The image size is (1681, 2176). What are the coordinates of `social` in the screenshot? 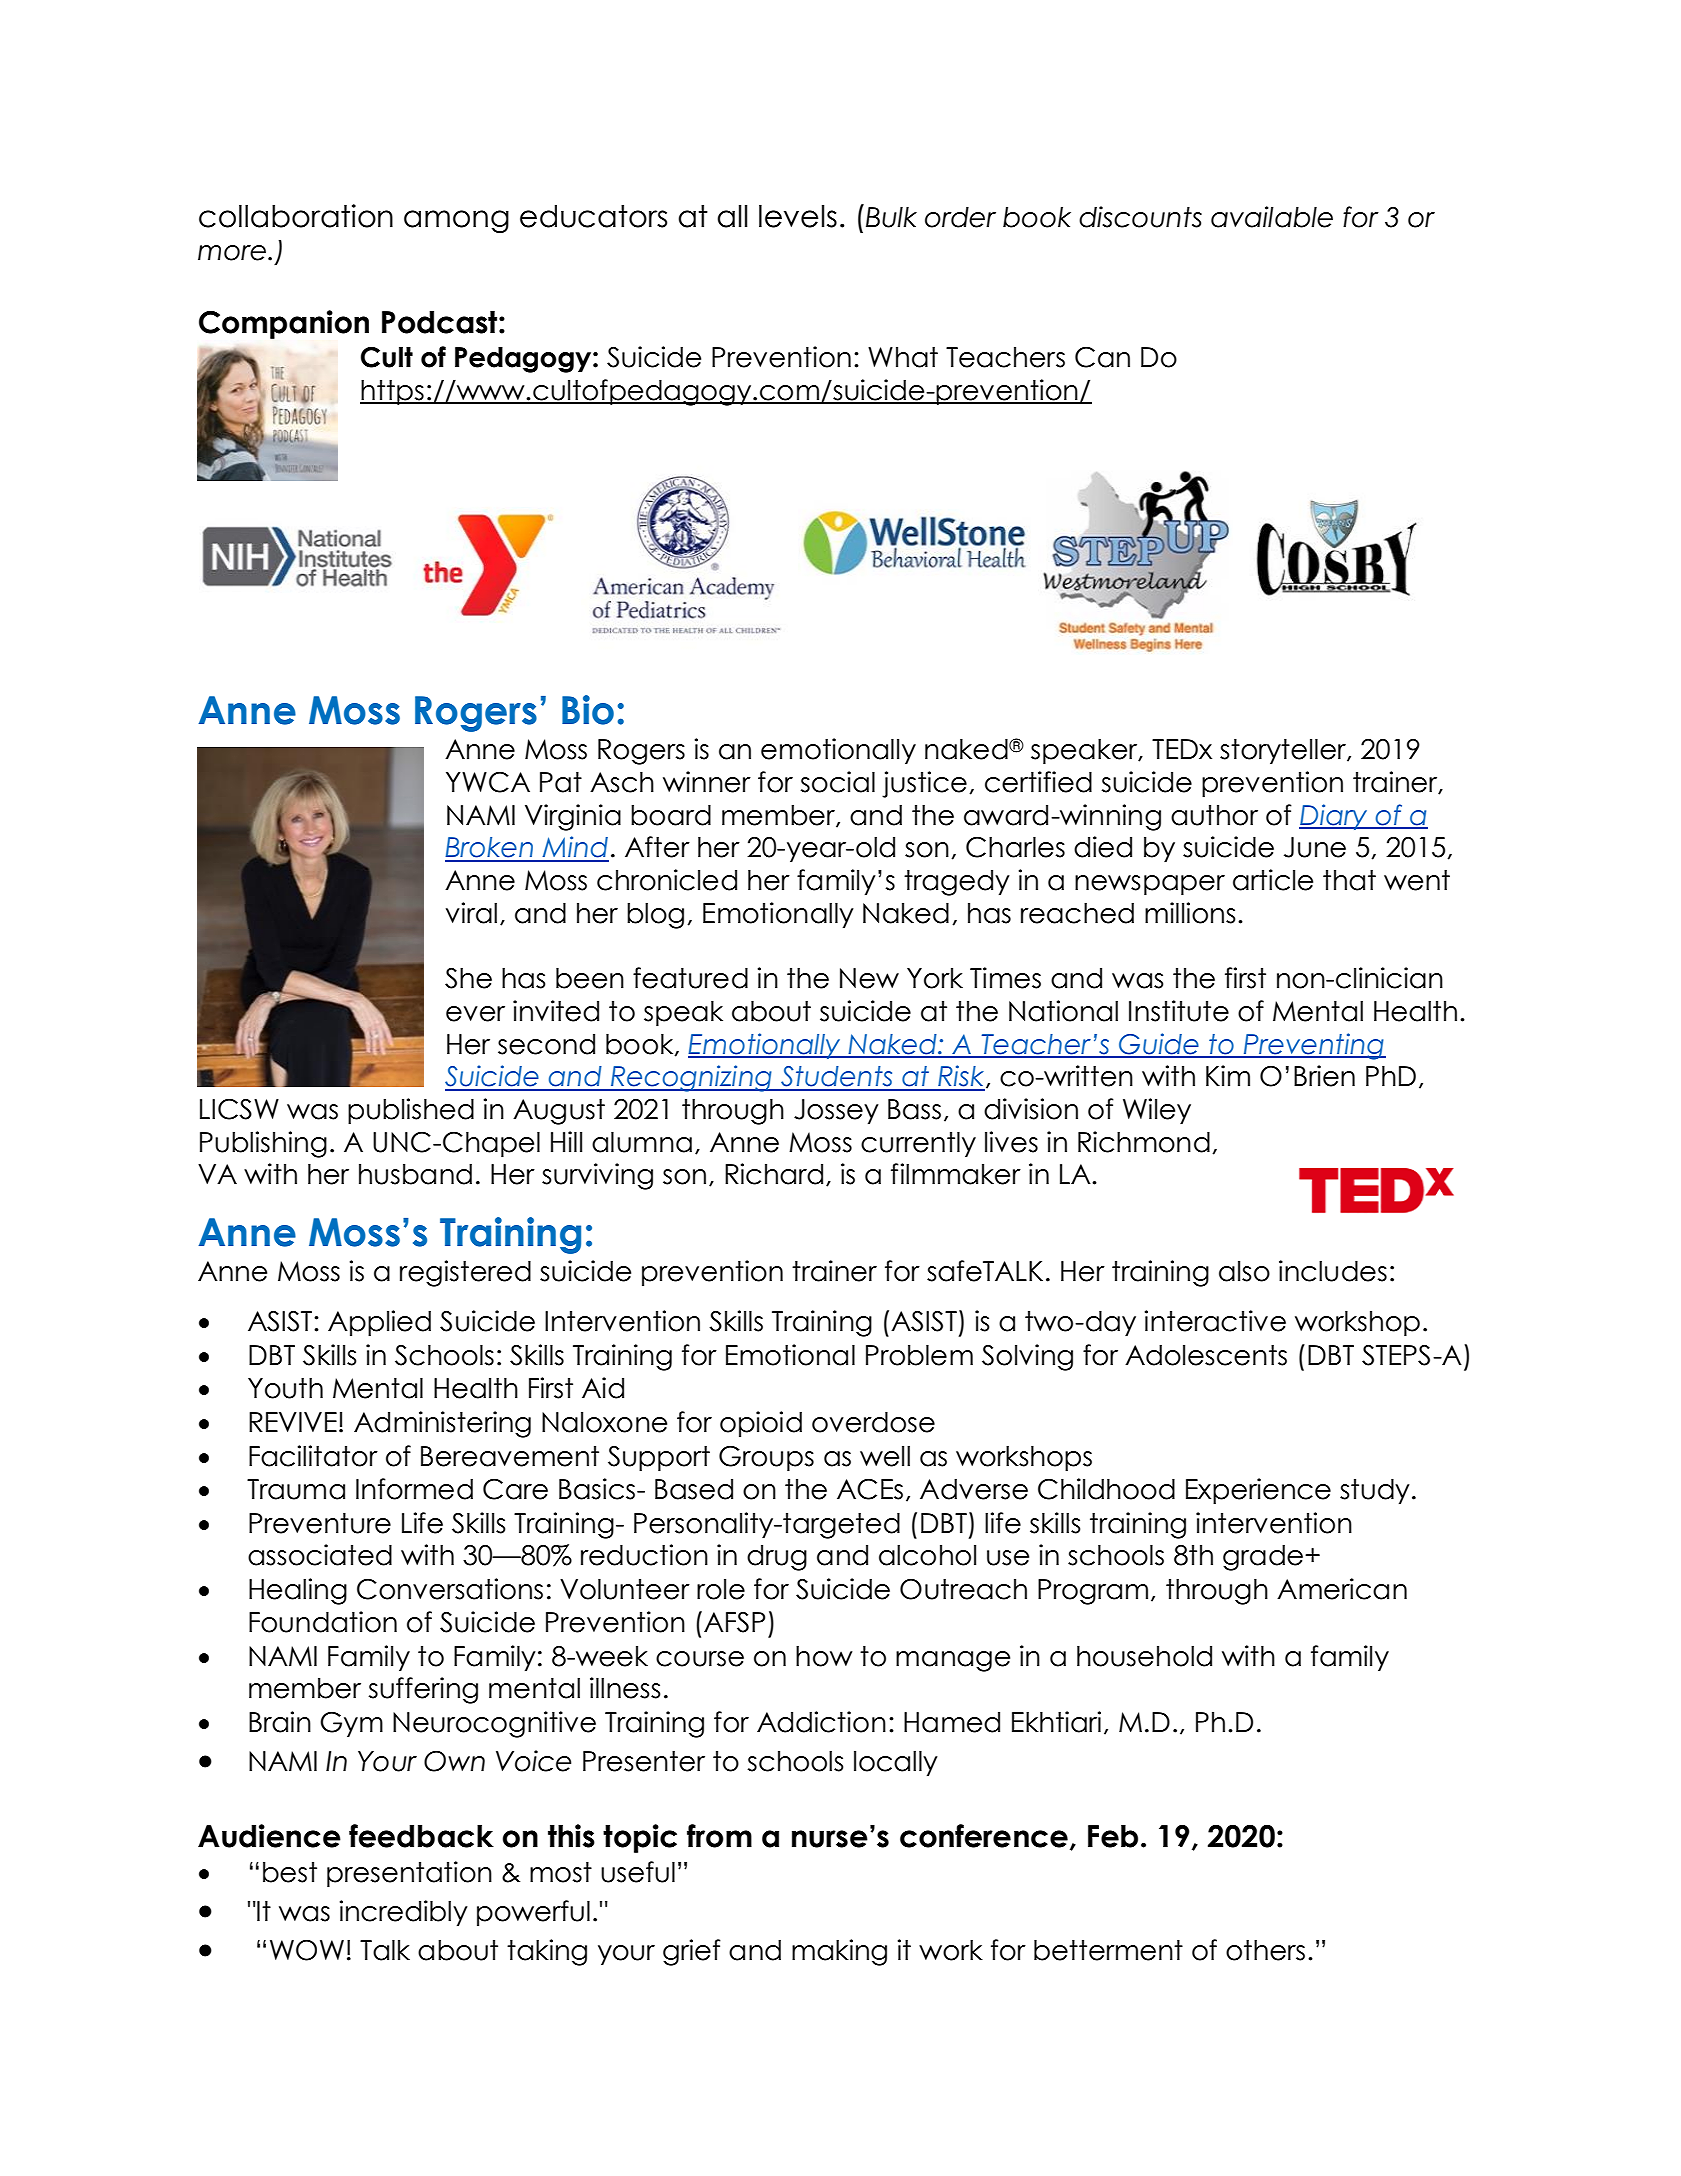 It's located at (838, 782).
